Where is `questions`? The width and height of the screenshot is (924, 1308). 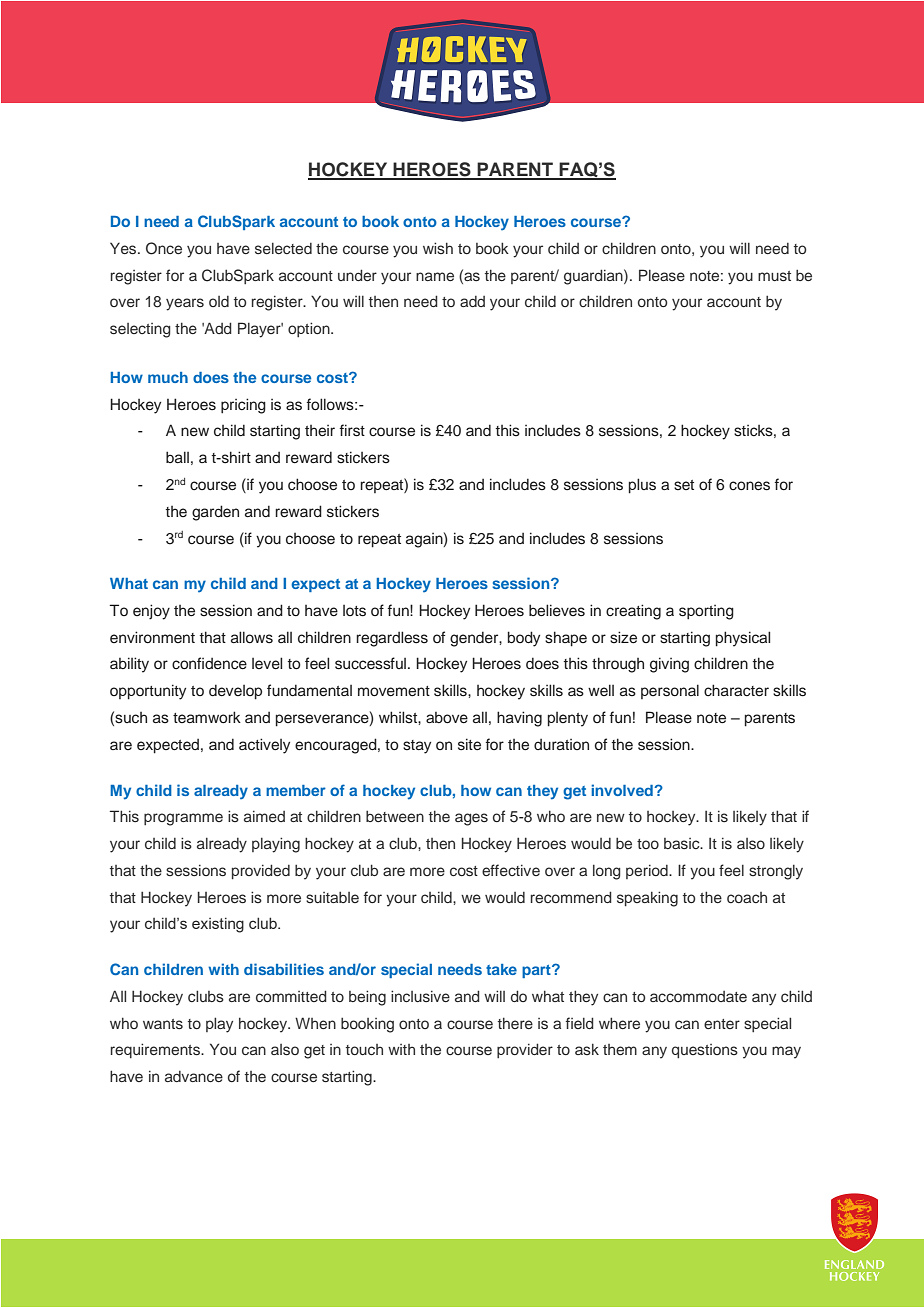
questions is located at coordinates (705, 1051).
